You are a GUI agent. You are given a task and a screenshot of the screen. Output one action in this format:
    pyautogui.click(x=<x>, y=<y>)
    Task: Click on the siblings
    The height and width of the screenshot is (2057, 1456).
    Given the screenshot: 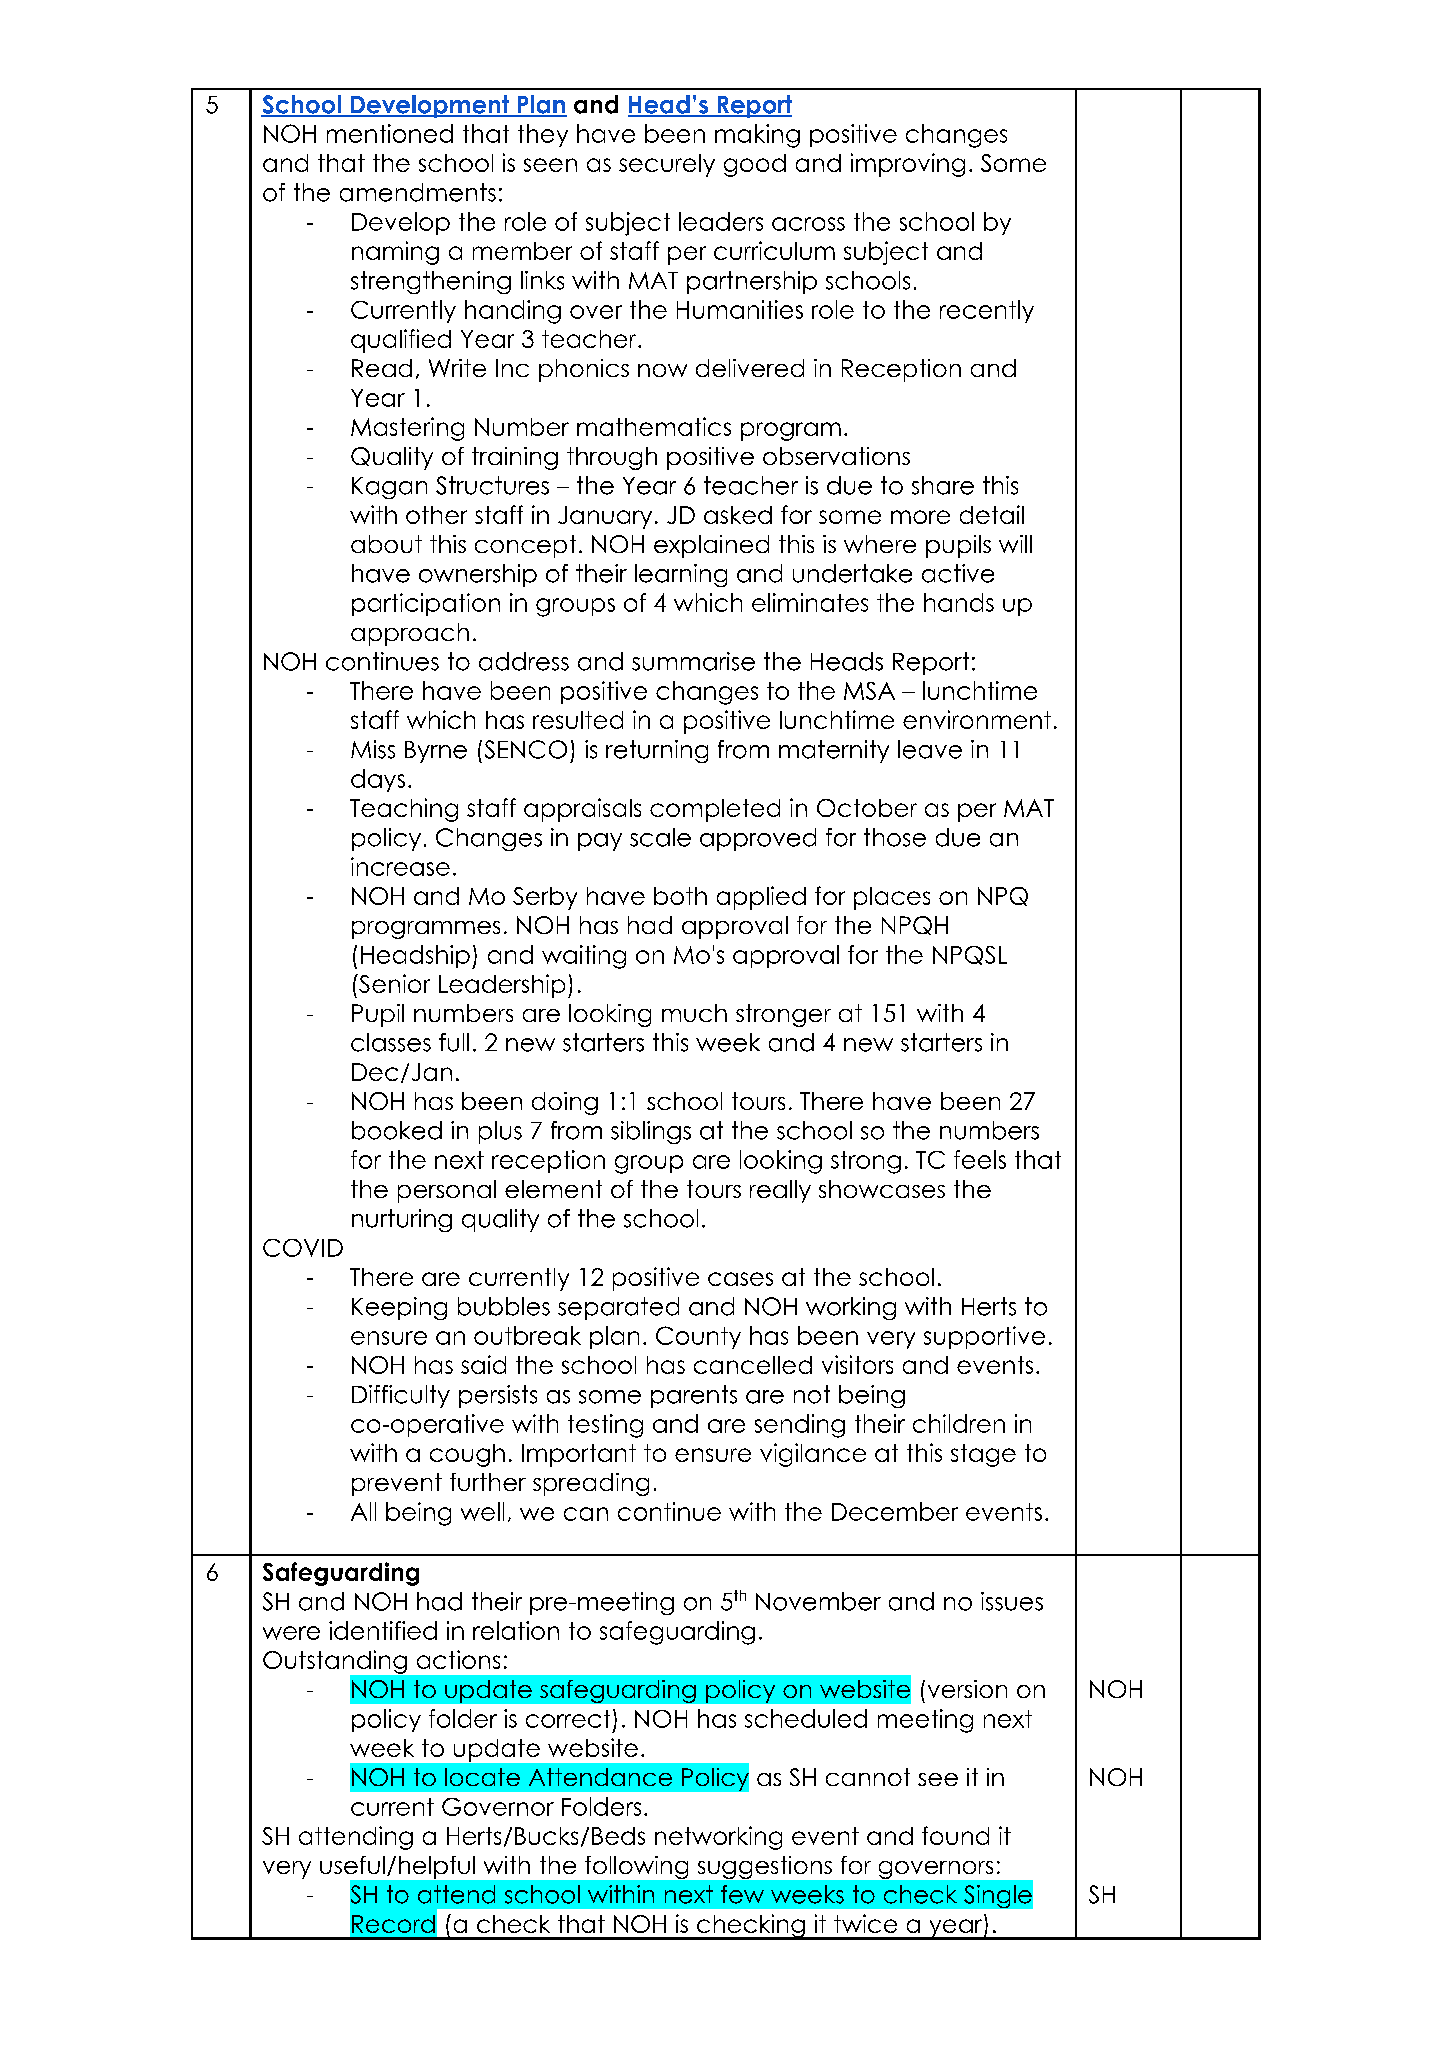 What is the action you would take?
    pyautogui.click(x=651, y=1132)
